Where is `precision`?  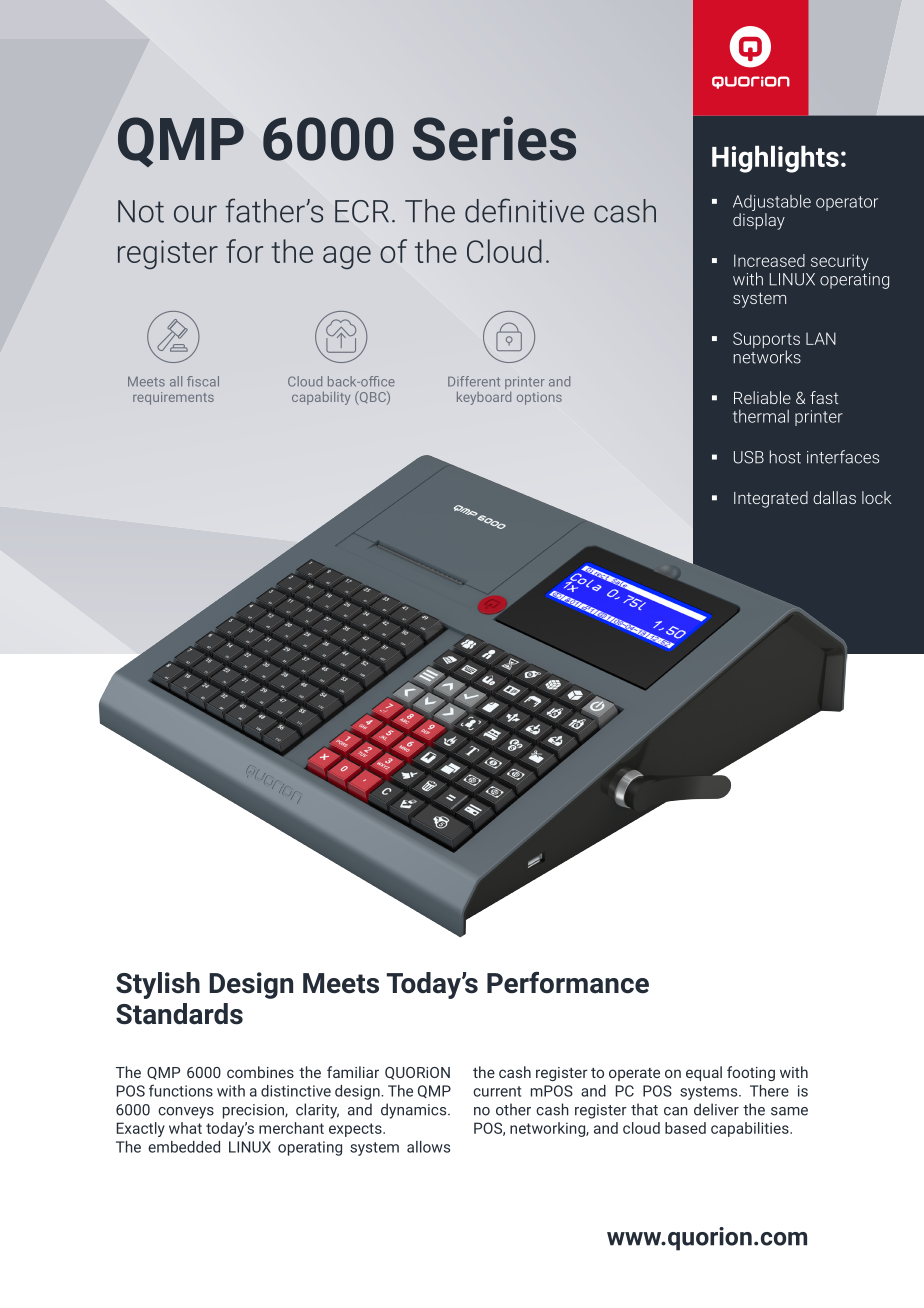
precision is located at coordinates (254, 1111).
